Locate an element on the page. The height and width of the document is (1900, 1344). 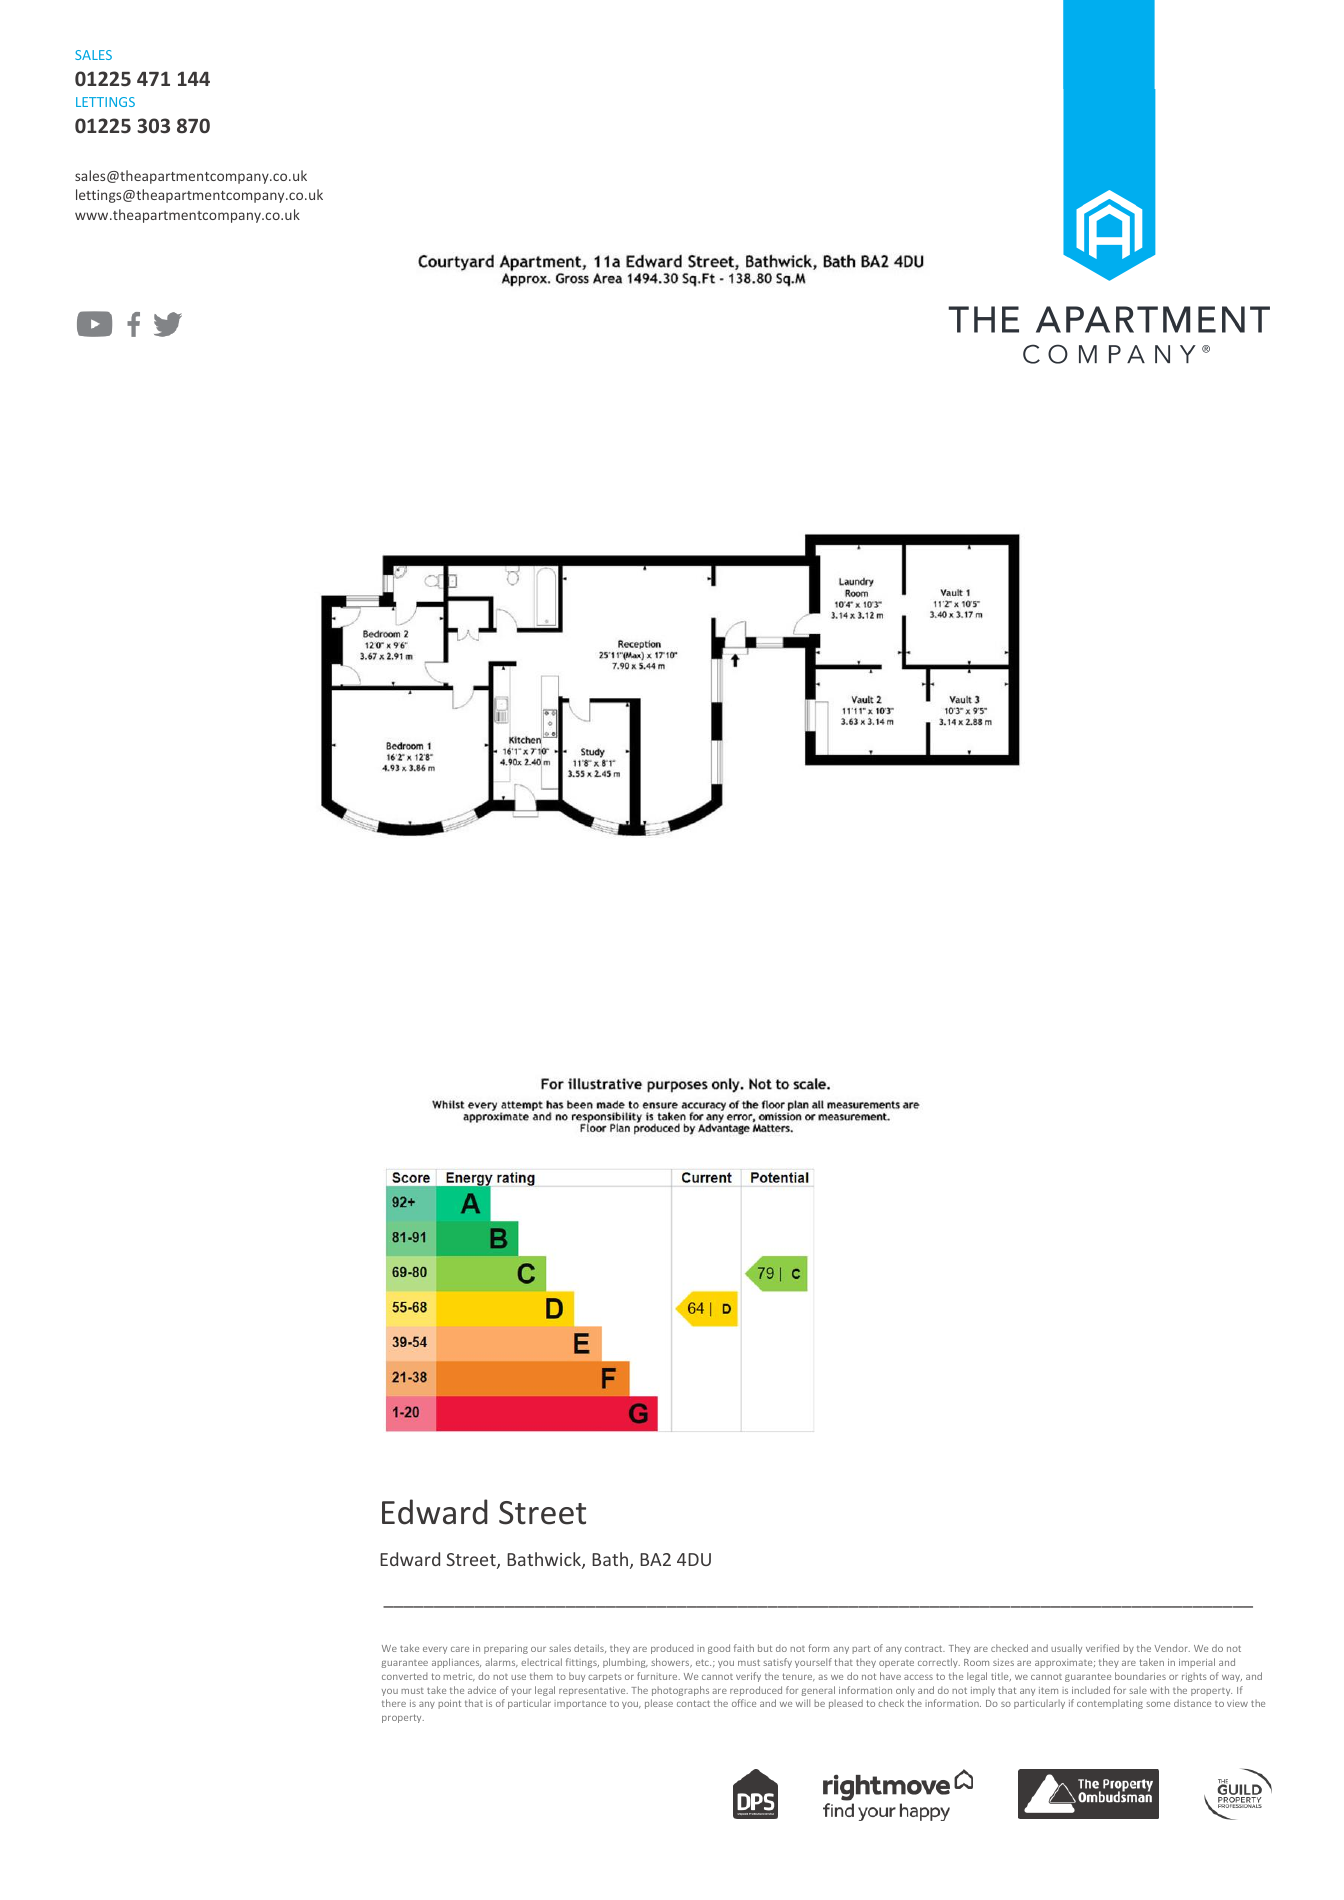
verified is located at coordinates (1102, 1648).
